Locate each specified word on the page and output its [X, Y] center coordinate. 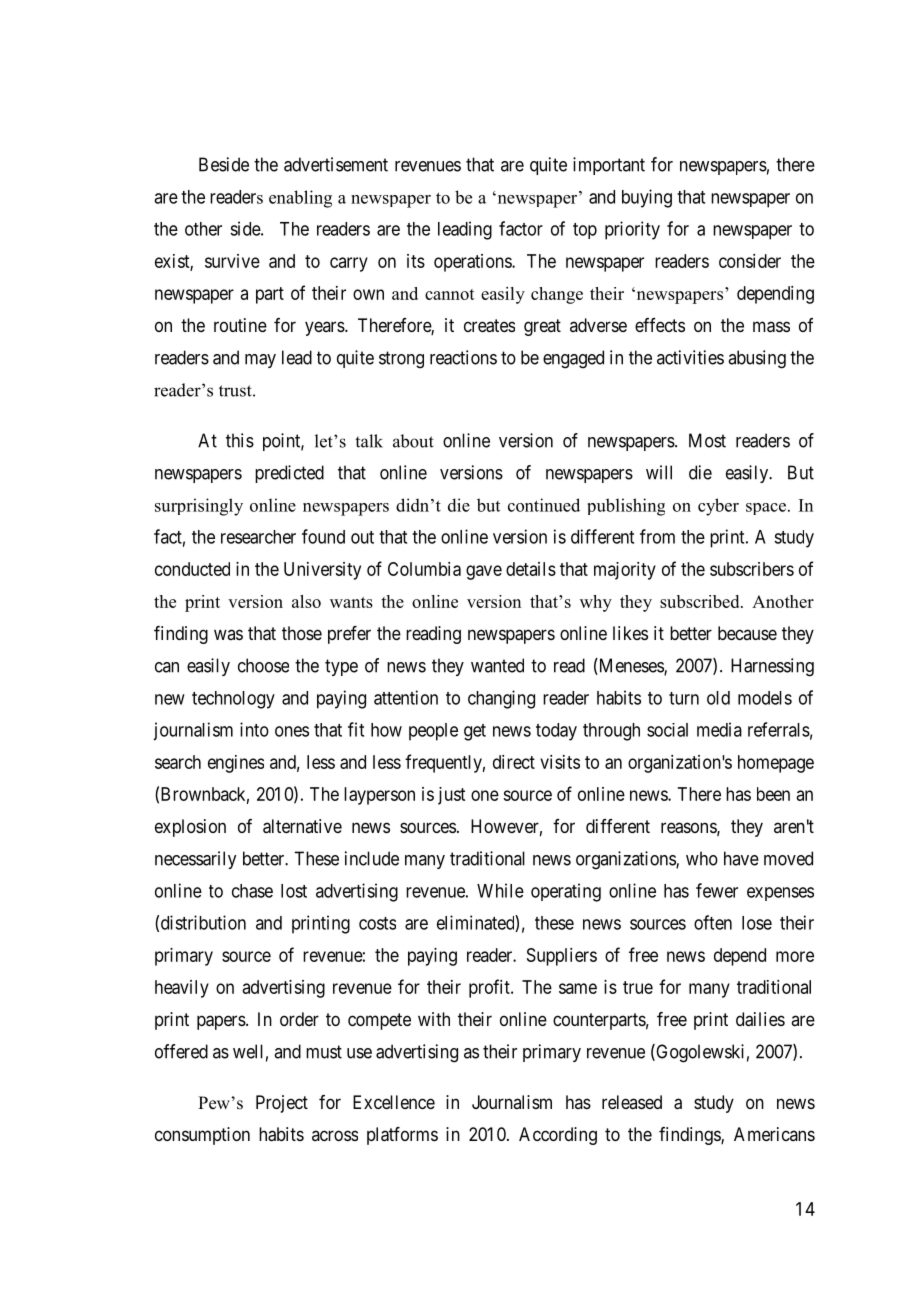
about [413, 441]
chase [252, 891]
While [500, 890]
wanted [497, 665]
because [747, 633]
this [240, 440]
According [558, 1136]
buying [647, 198]
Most [707, 440]
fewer [717, 890]
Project [282, 1104]
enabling [300, 199]
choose [263, 665]
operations [473, 263]
